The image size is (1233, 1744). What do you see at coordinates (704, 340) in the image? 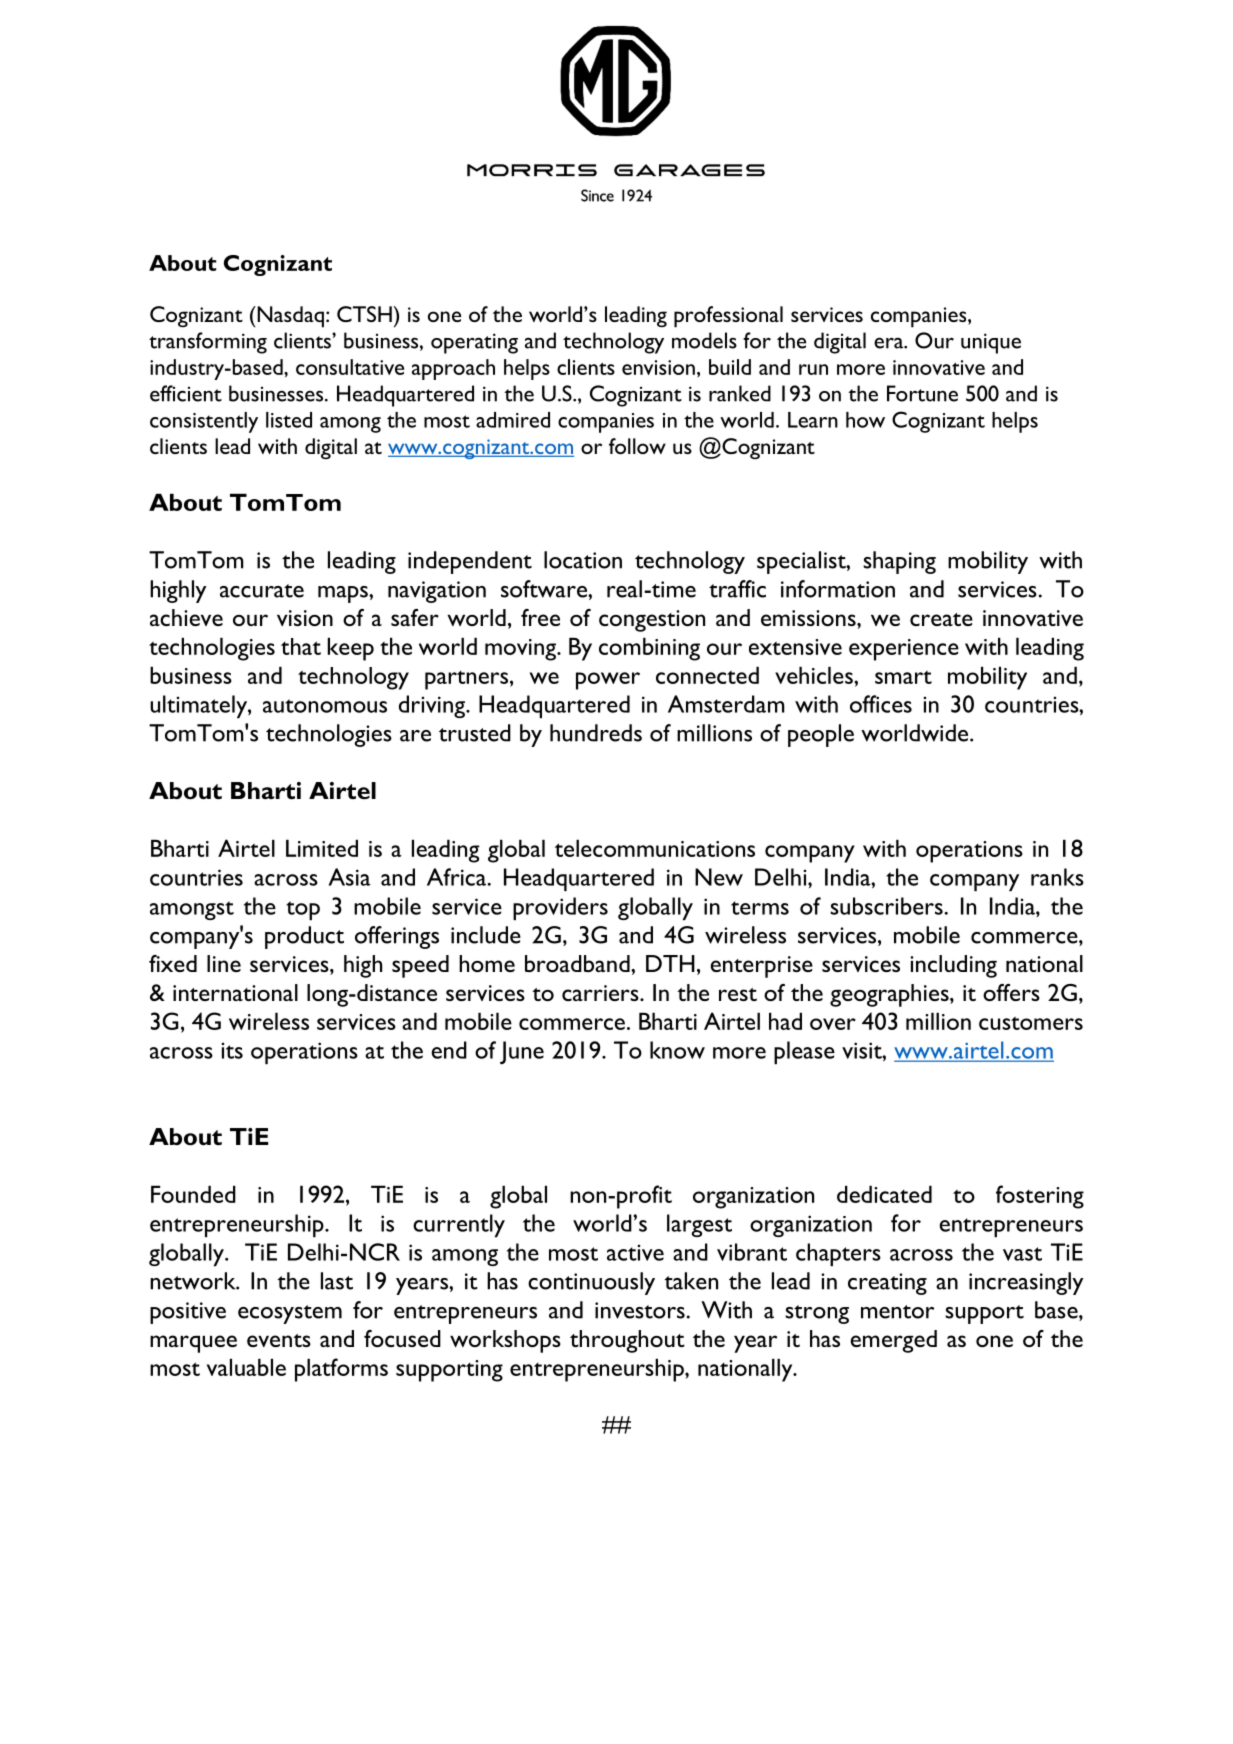
I see `models` at bounding box center [704, 340].
